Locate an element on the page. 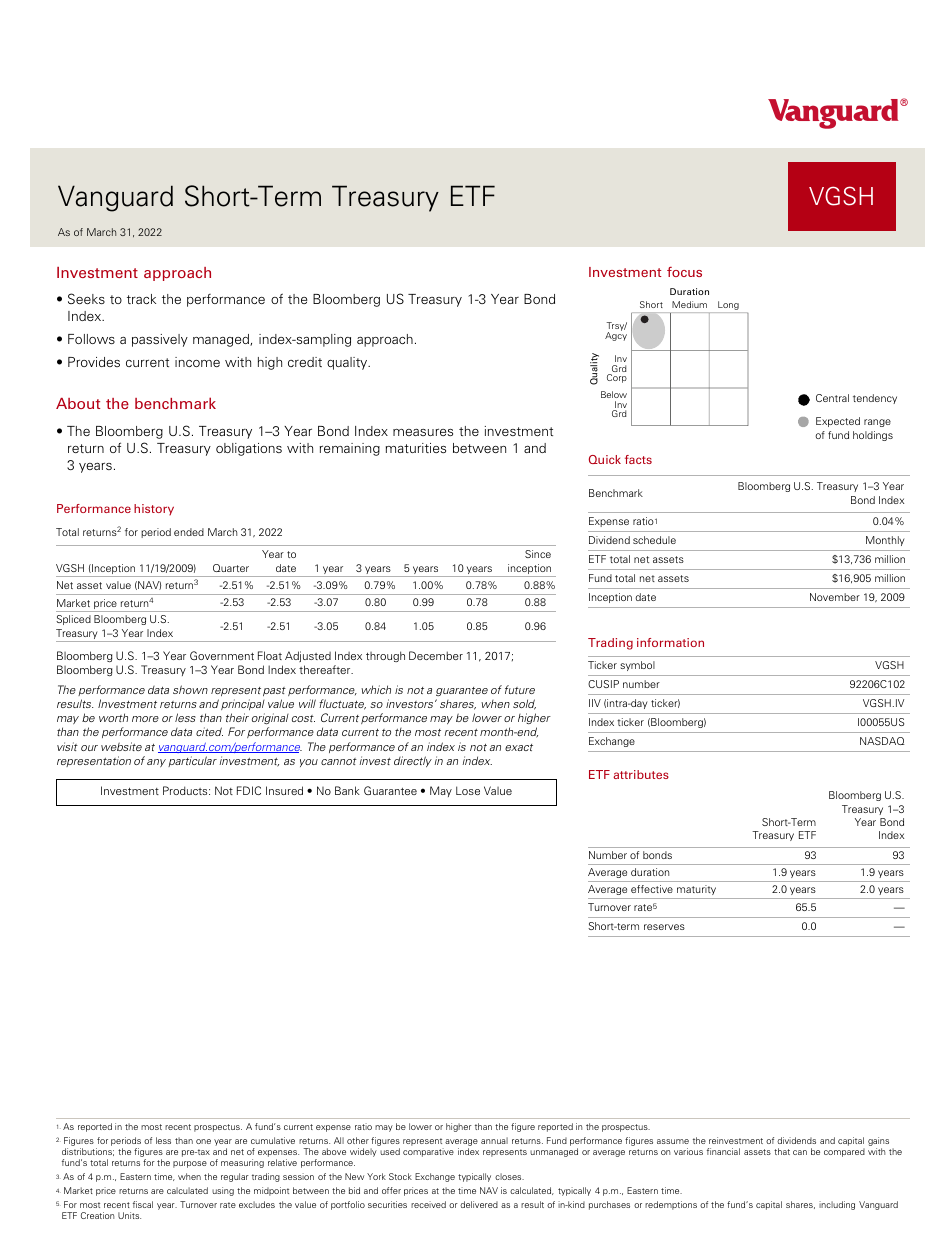 This page has height=1233, width=952. Long is located at coordinates (728, 305).
